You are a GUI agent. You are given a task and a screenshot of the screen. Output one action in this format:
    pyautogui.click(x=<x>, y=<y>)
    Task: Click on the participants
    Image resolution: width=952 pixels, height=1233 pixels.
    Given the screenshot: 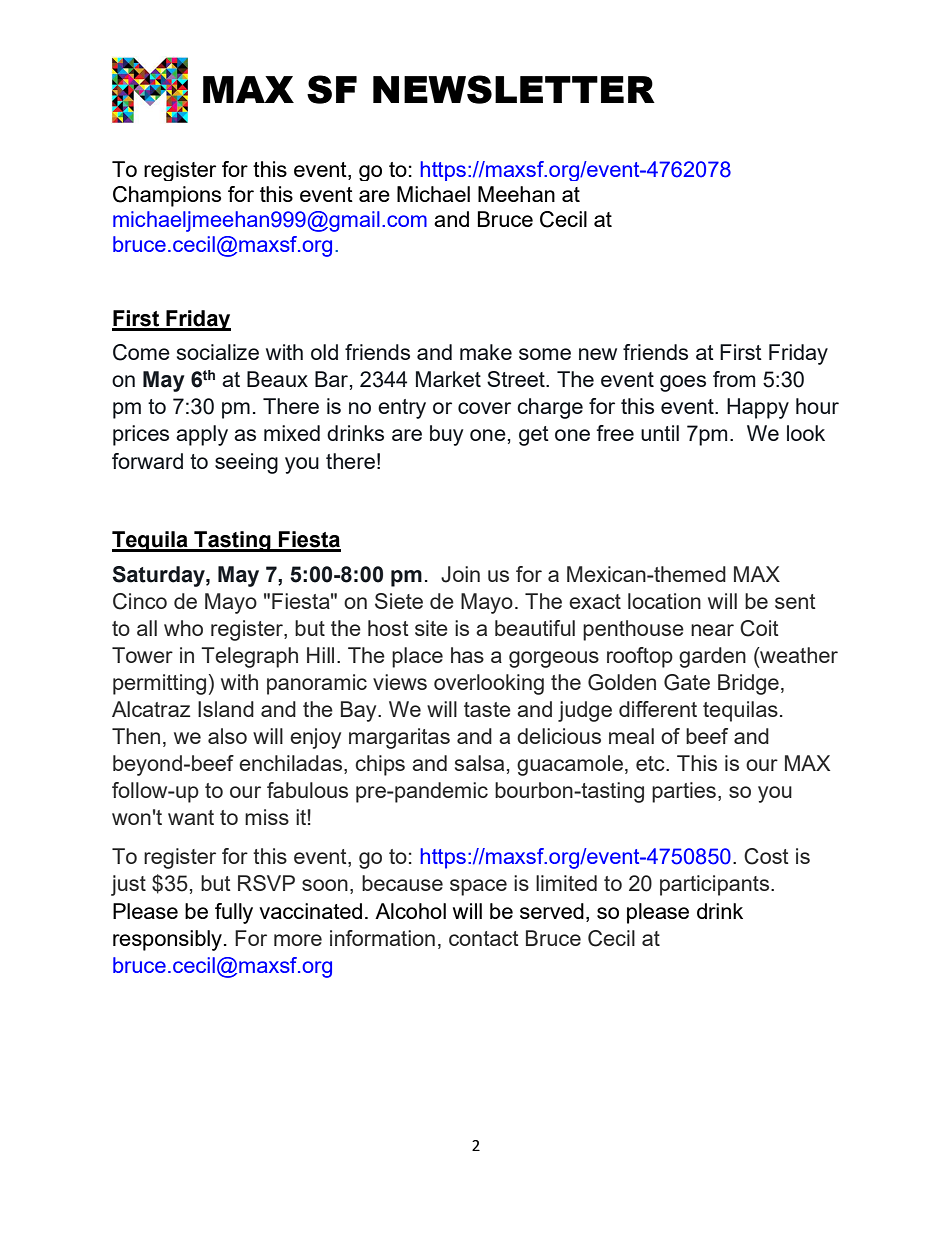 What is the action you would take?
    pyautogui.click(x=716, y=885)
